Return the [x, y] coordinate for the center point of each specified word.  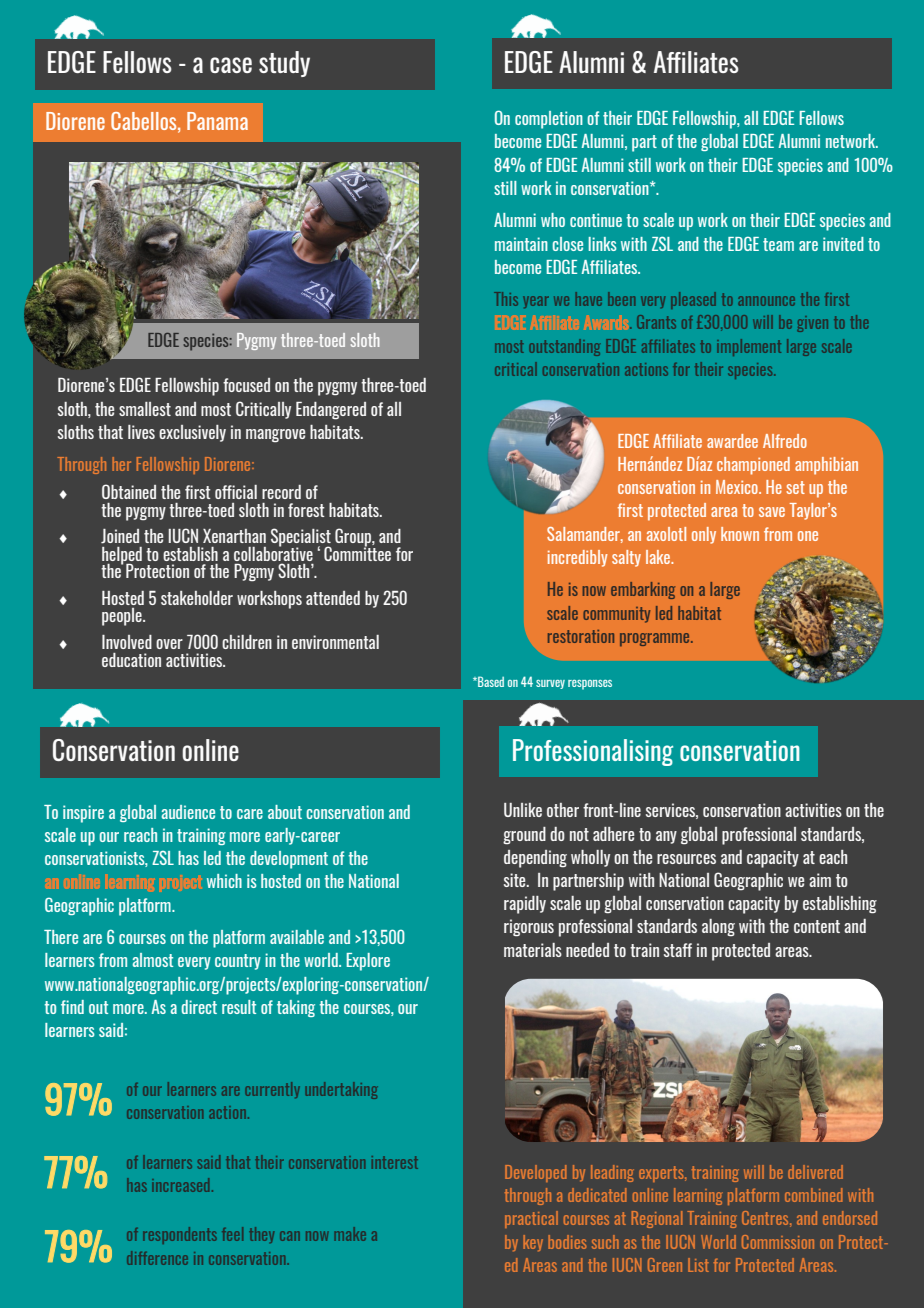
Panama [217, 121]
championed [753, 466]
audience [188, 812]
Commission [778, 1242]
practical [531, 1219]
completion [549, 120]
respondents [180, 1235]
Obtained [129, 491]
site [516, 880]
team [778, 244]
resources [686, 859]
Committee [357, 552]
